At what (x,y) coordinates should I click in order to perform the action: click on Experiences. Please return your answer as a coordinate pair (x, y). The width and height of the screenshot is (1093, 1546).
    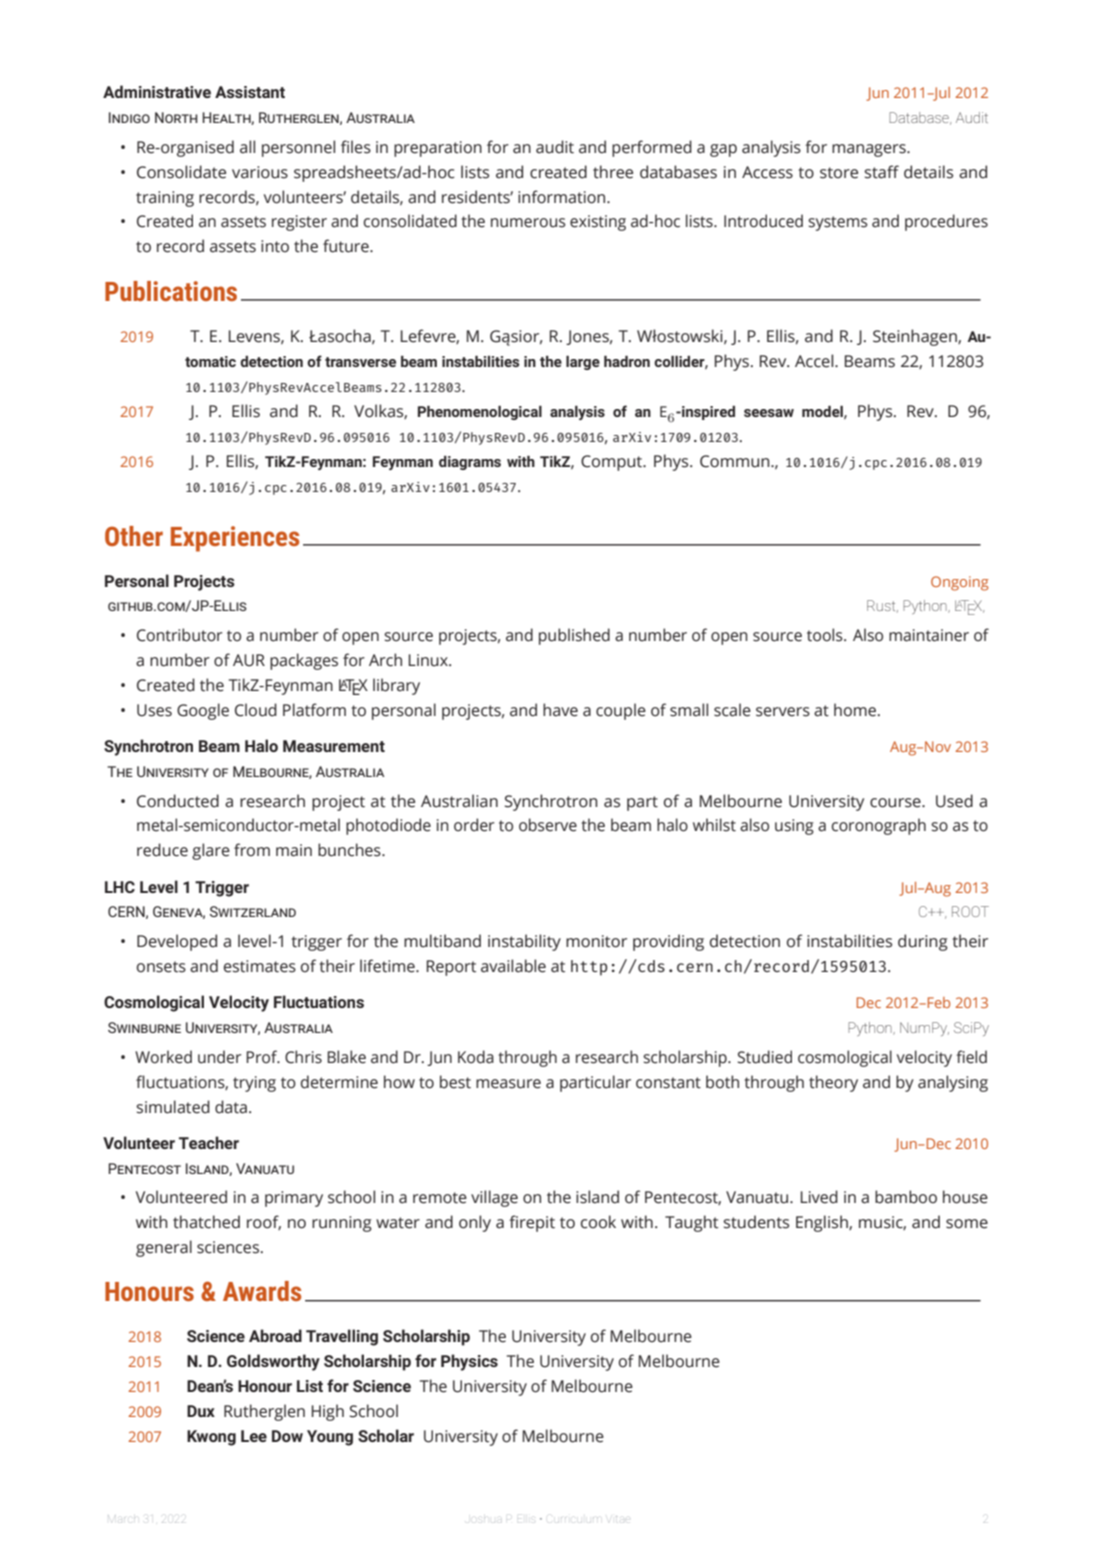
    Looking at the image, I should click on (235, 539).
